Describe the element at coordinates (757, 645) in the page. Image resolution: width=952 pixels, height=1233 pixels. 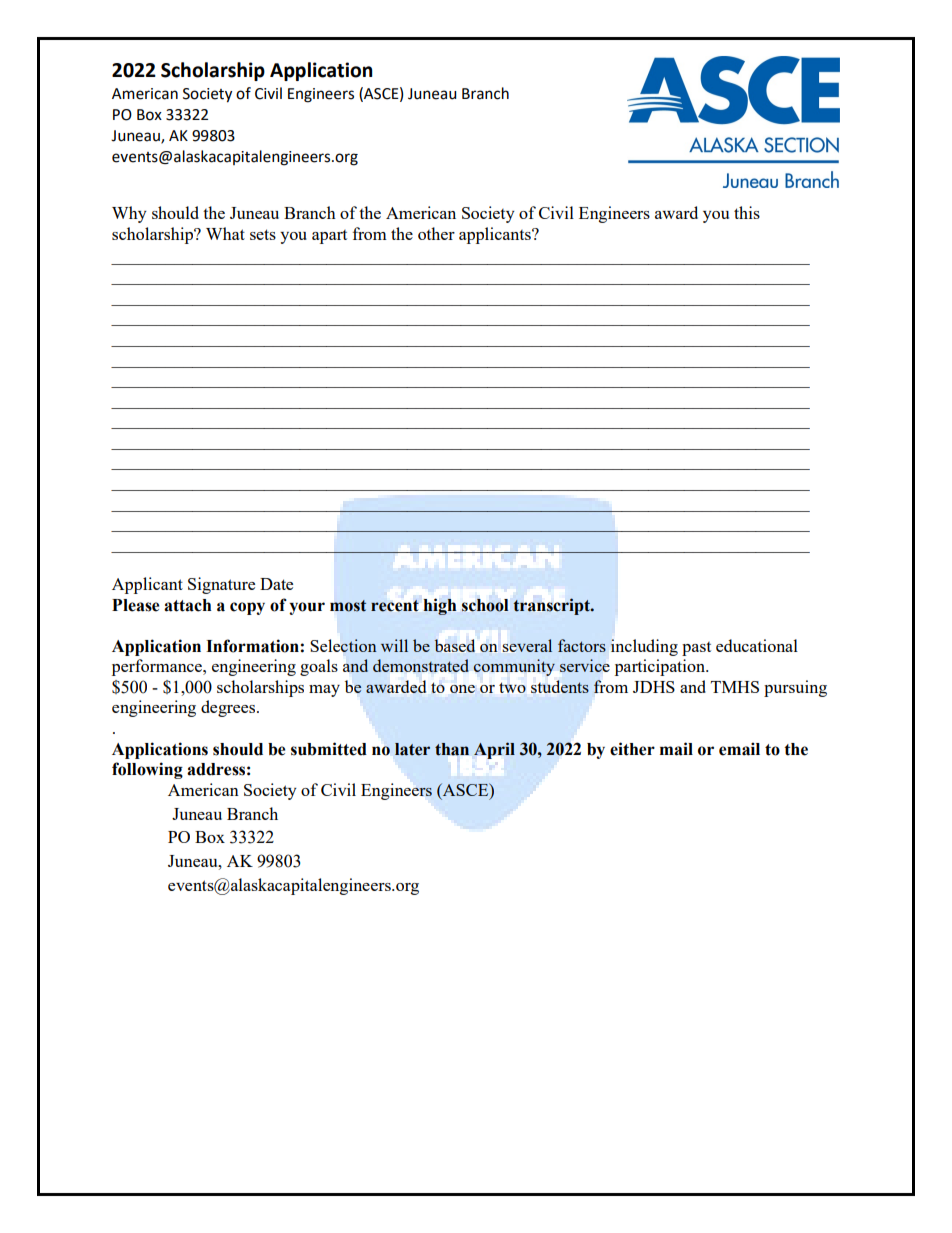
I see `educational` at that location.
